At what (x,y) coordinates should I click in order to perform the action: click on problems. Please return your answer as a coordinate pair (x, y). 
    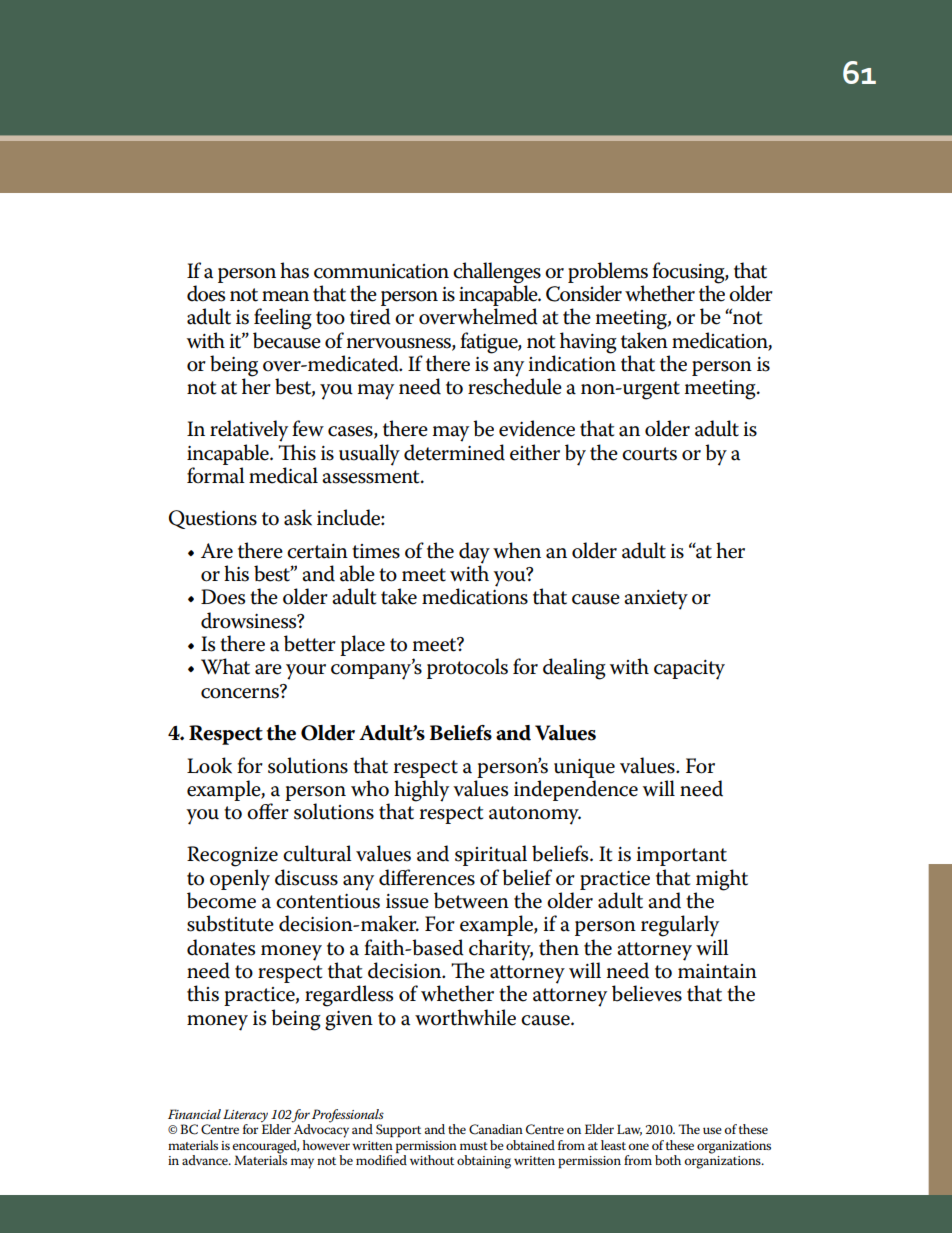
    Looking at the image, I should click on (608, 272).
